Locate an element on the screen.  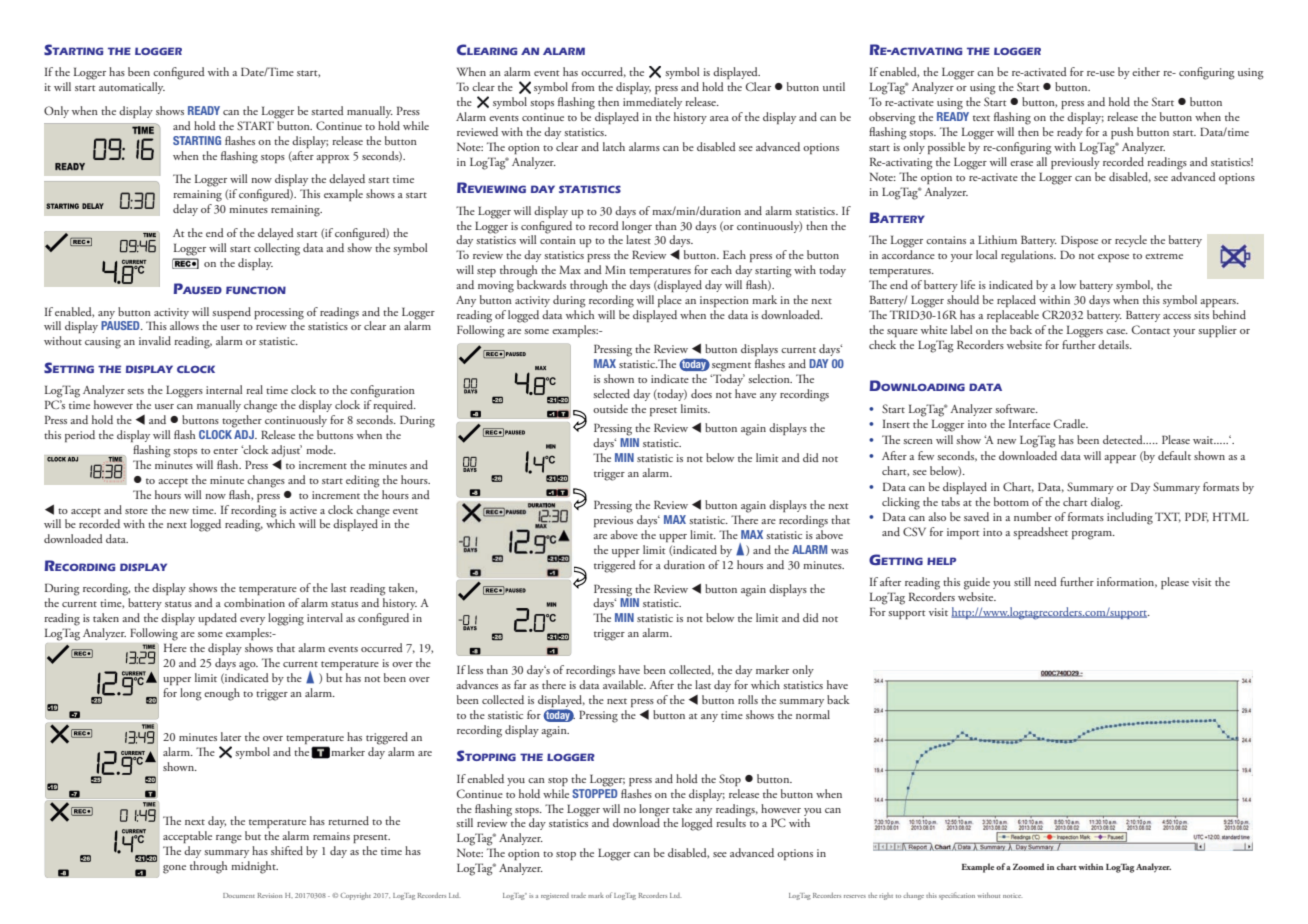
immediately is located at coordinates (652, 103).
